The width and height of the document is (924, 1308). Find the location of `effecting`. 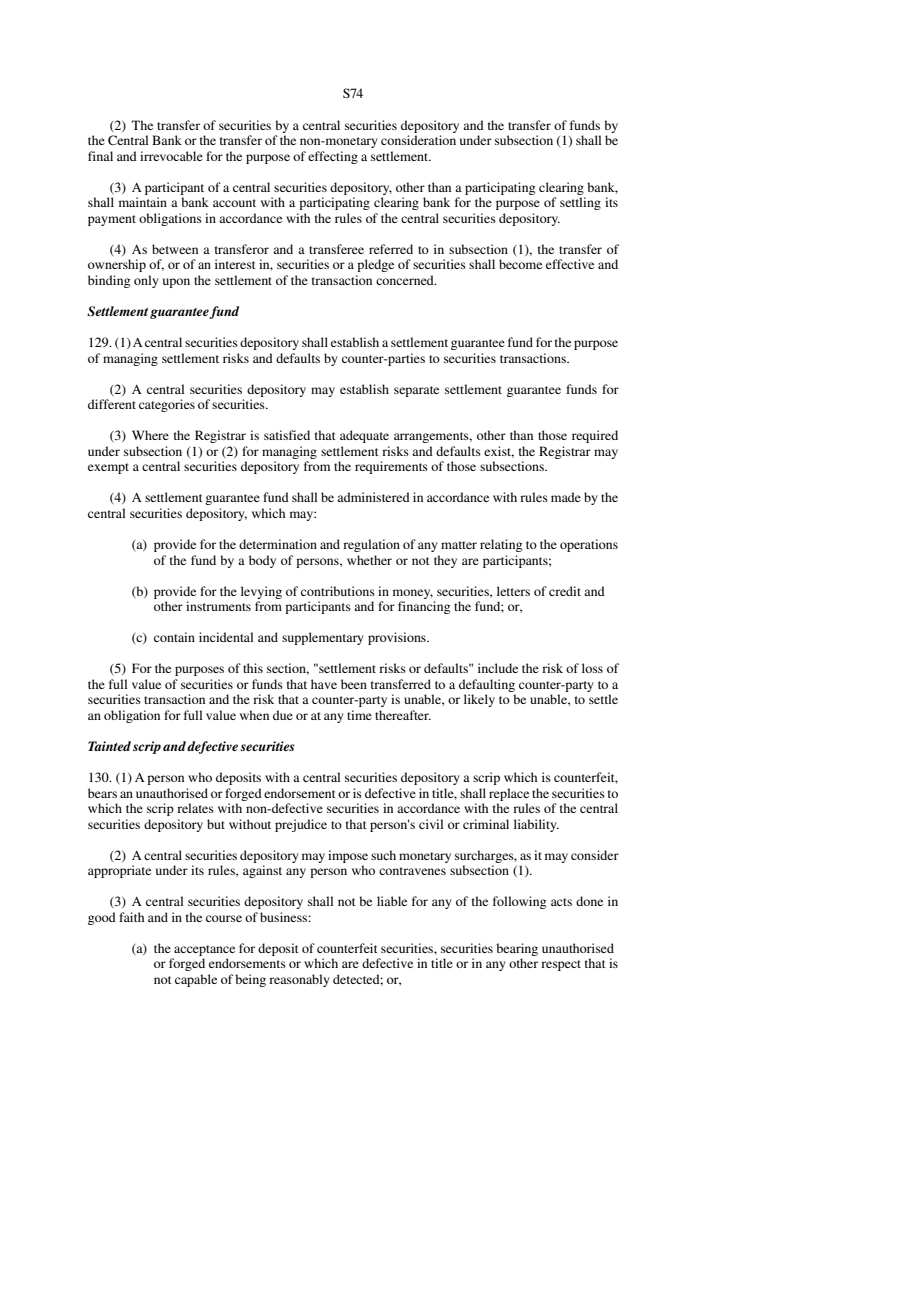

effecting is located at coordinates (333, 157).
